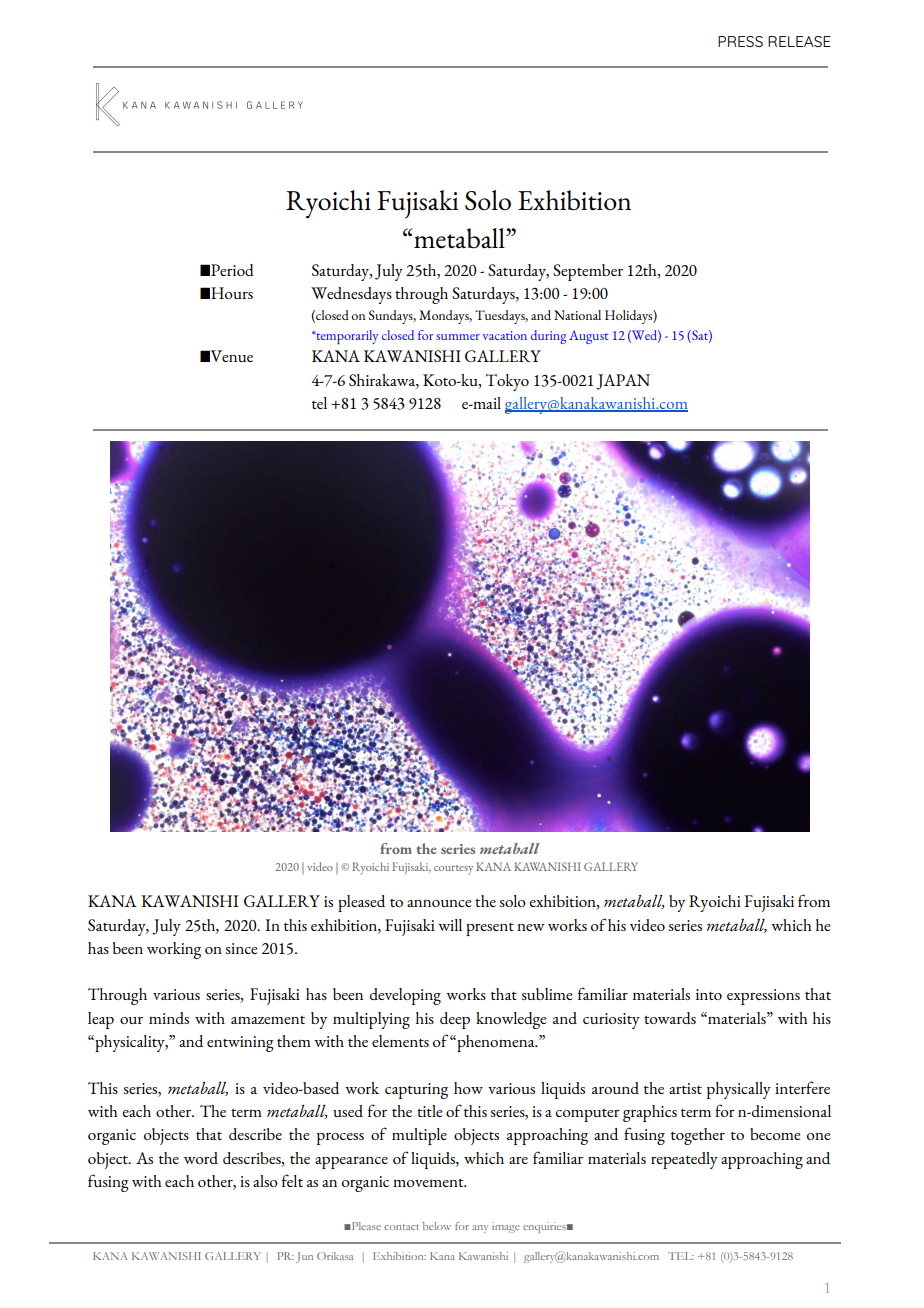  I want to click on September, so click(588, 272).
